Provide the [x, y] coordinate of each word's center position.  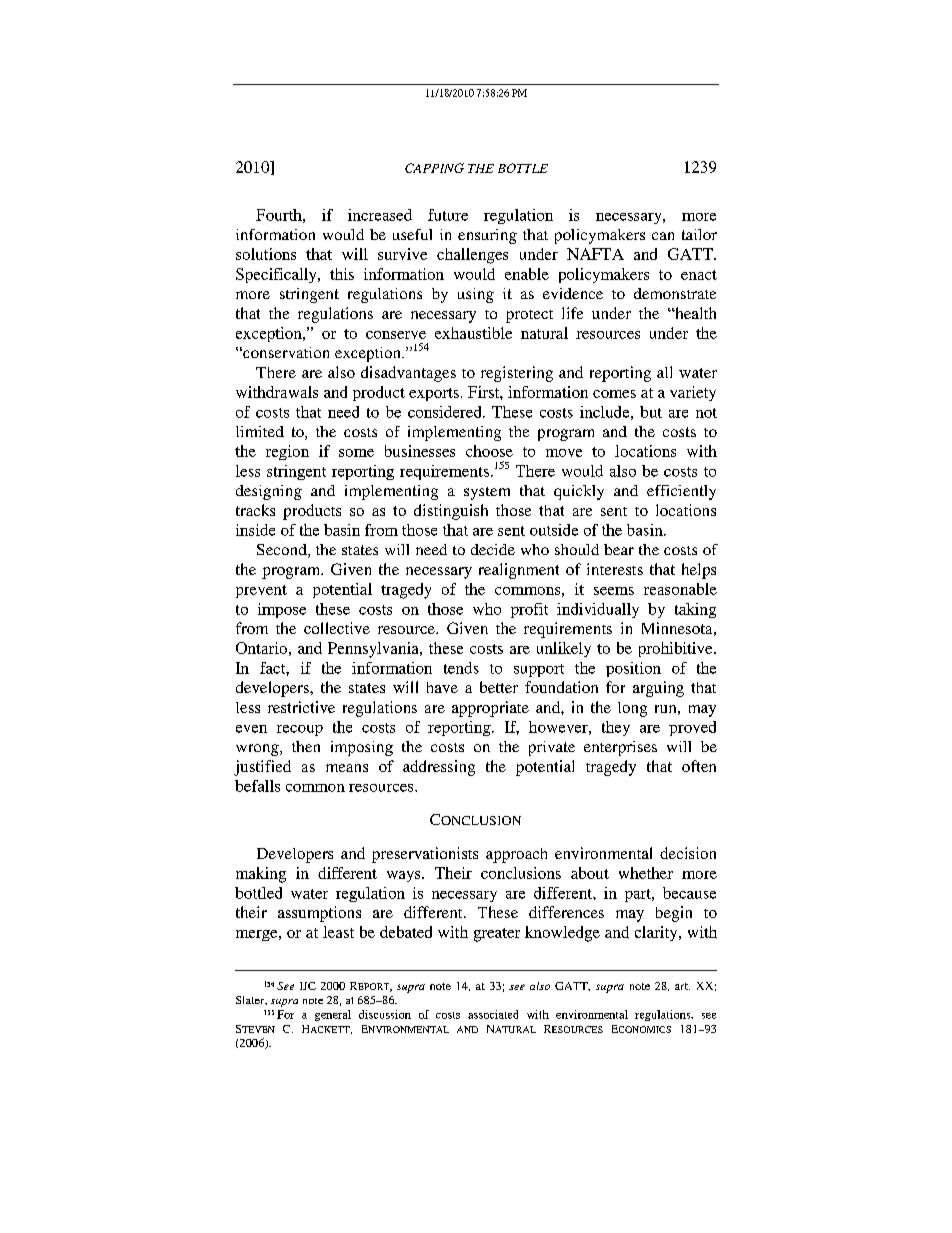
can [663, 236]
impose [282, 610]
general [333, 1015]
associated [493, 1014]
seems [614, 591]
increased [380, 215]
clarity [657, 933]
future [448, 215]
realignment [519, 571]
